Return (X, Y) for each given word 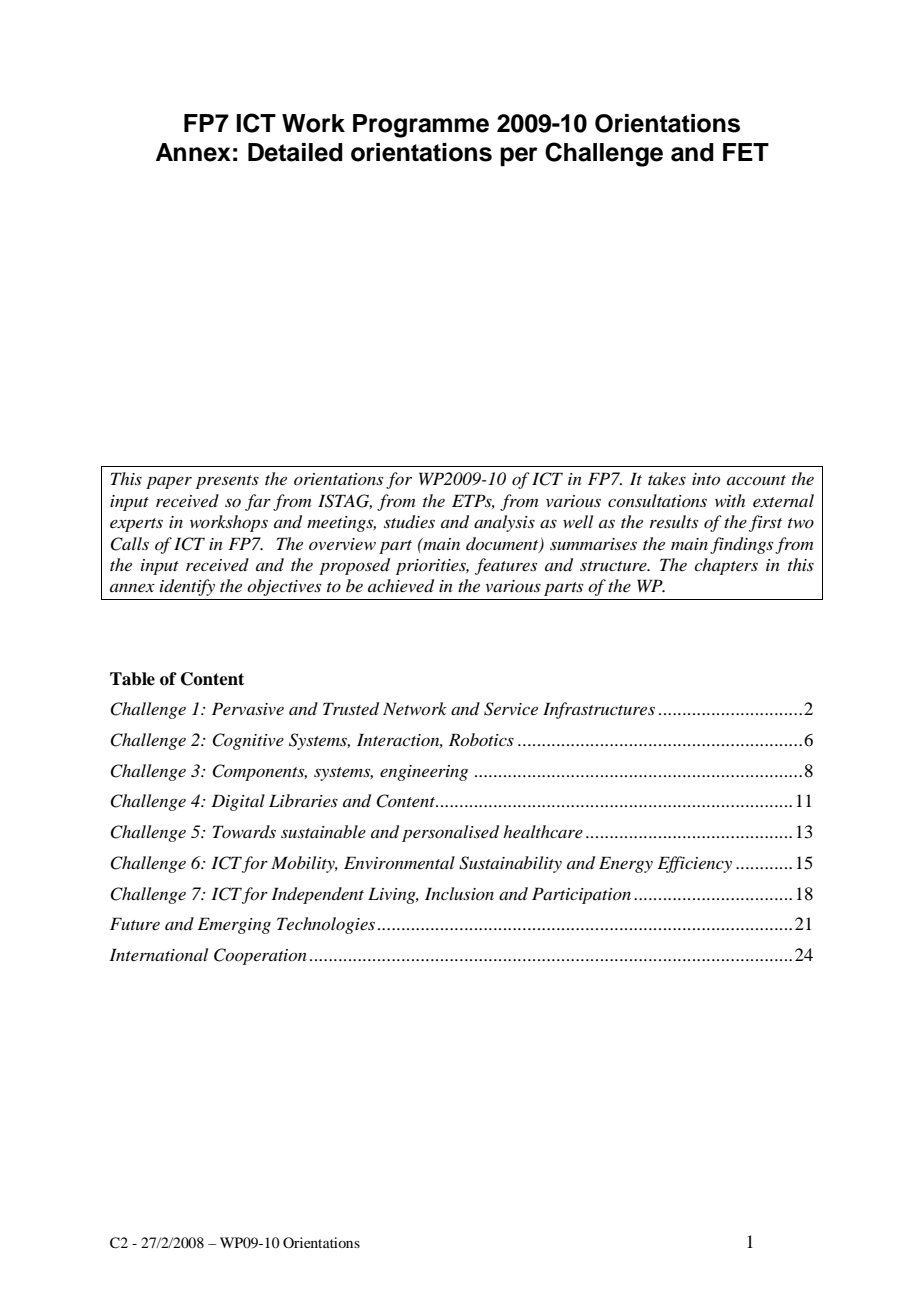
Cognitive (248, 741)
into (706, 479)
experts (136, 525)
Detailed (295, 152)
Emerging (234, 925)
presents (227, 482)
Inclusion (459, 893)
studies (409, 522)
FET (746, 152)
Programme (421, 126)
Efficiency (695, 864)
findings (741, 545)
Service (511, 709)
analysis (504, 523)
